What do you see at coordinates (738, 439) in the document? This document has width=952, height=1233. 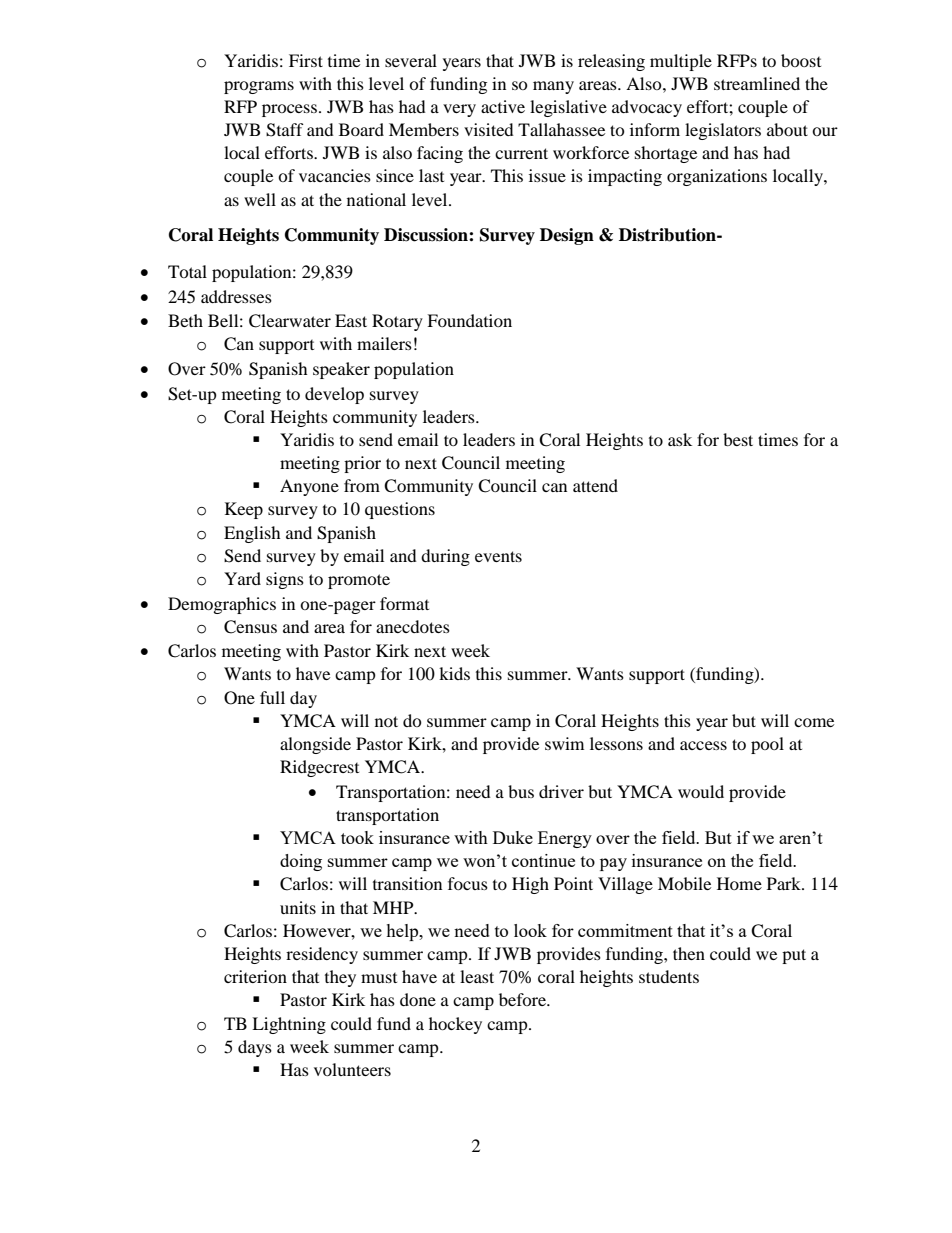 I see `best` at bounding box center [738, 439].
